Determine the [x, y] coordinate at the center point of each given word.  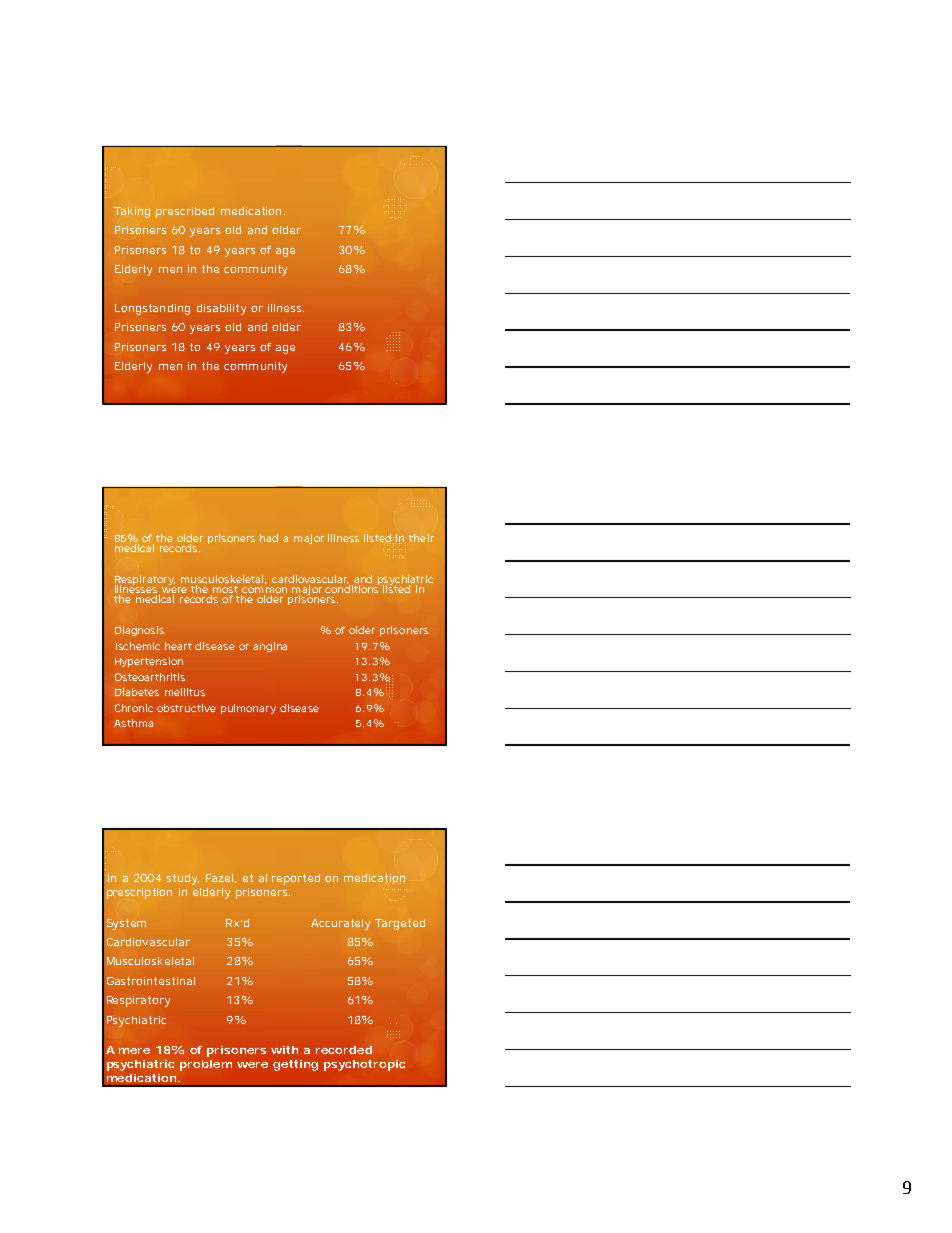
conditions [352, 588]
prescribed [185, 212]
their [421, 538]
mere [134, 1051]
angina [270, 647]
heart [178, 646]
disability [221, 309]
